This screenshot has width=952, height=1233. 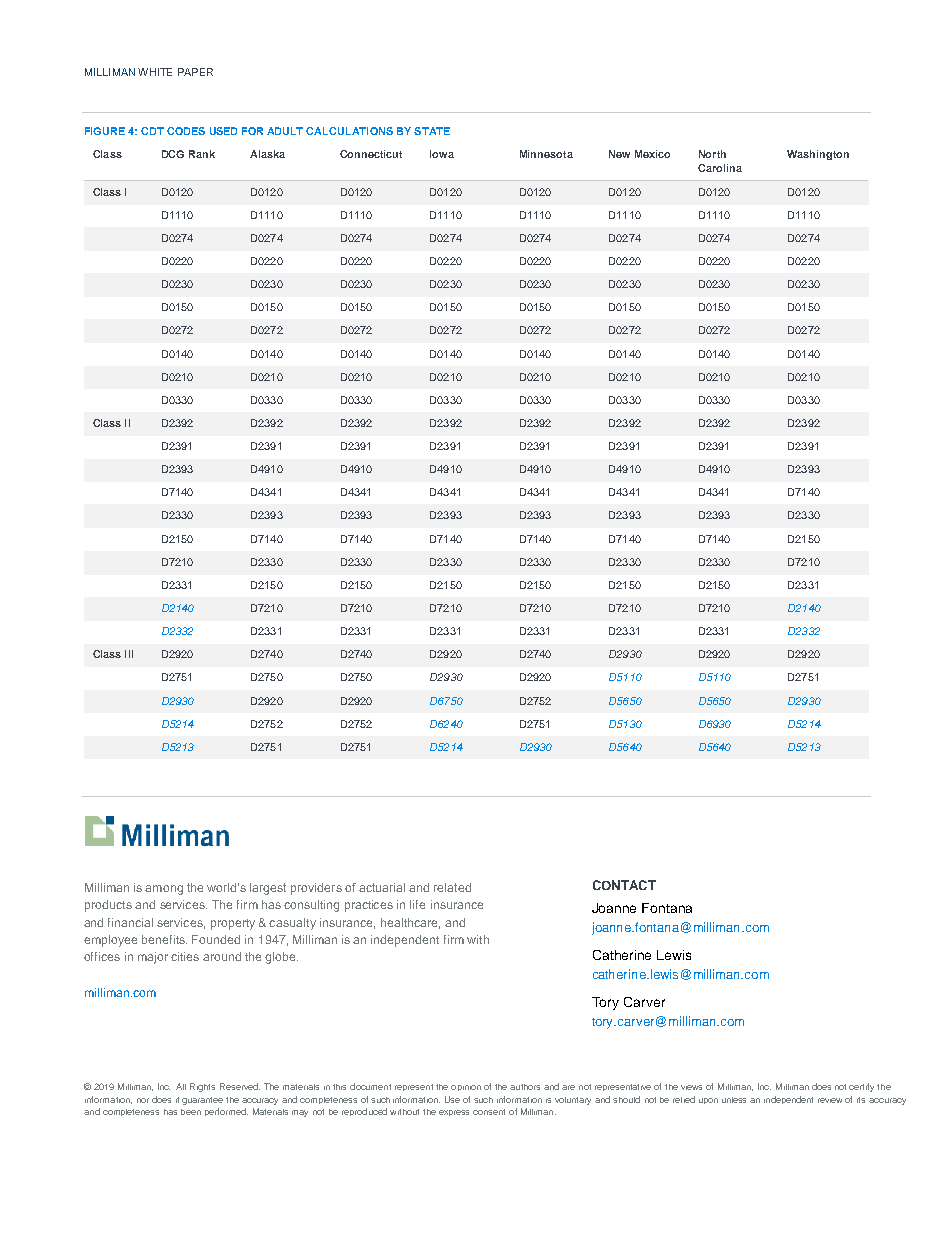 I want to click on property, so click(x=233, y=924).
